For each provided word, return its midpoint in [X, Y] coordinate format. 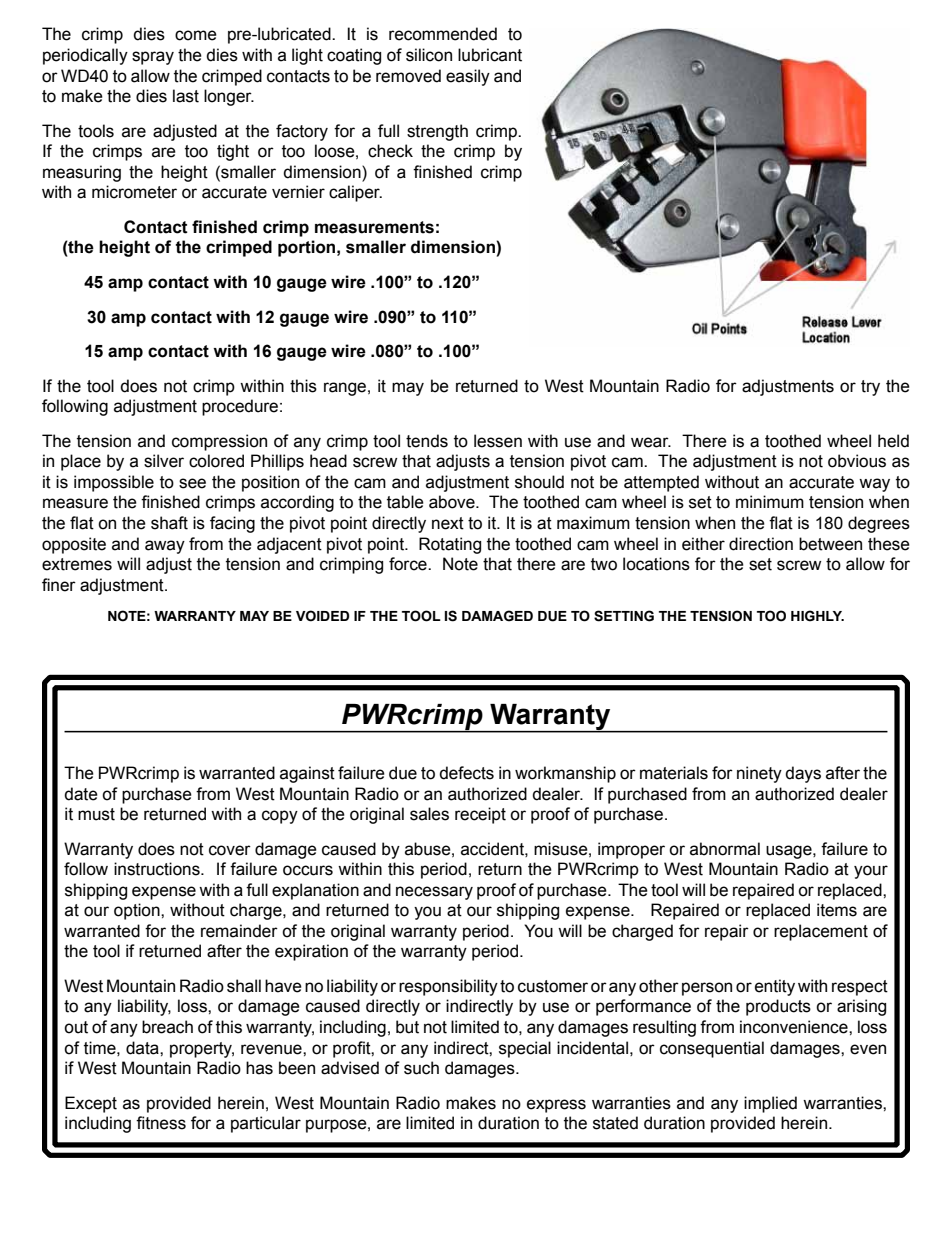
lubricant [490, 55]
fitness [161, 1123]
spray [153, 58]
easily [468, 77]
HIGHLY [817, 616]
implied [770, 1104]
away [165, 547]
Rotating [450, 545]
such [421, 1068]
